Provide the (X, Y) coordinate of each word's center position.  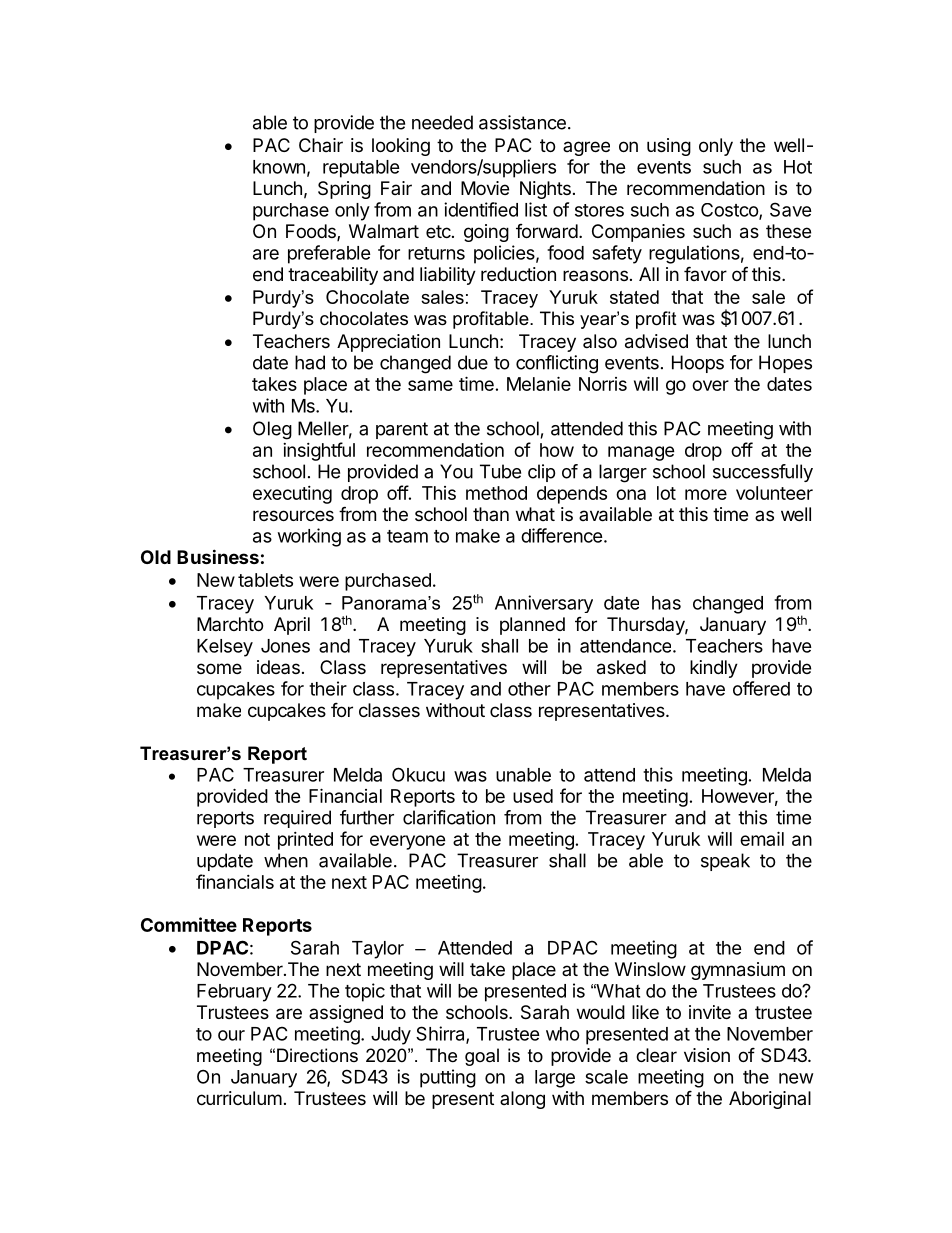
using (669, 147)
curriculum (239, 1098)
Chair (321, 145)
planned (532, 626)
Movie (485, 188)
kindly (714, 669)
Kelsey (225, 648)
